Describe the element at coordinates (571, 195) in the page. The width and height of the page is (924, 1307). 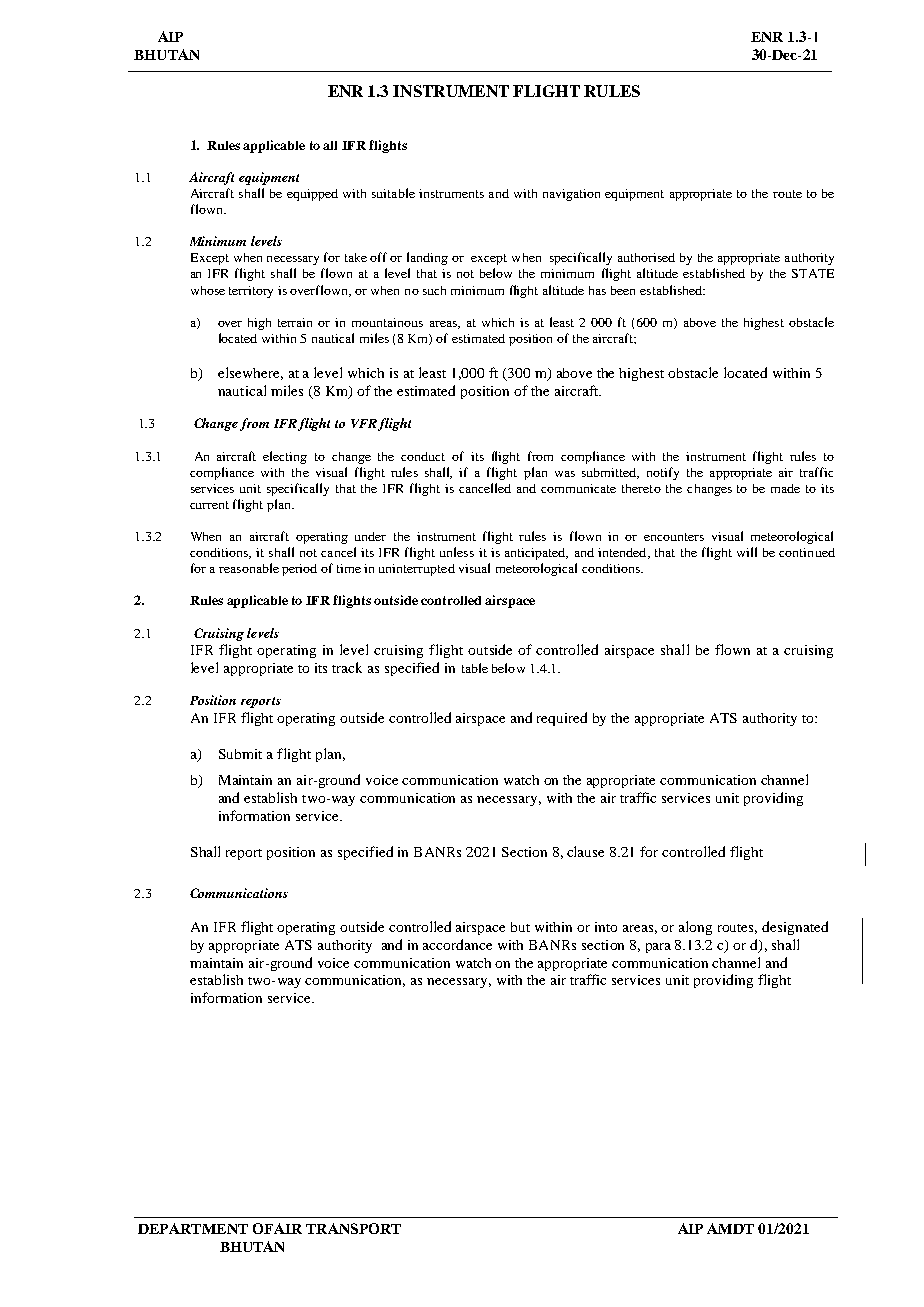
I see `navigation` at that location.
